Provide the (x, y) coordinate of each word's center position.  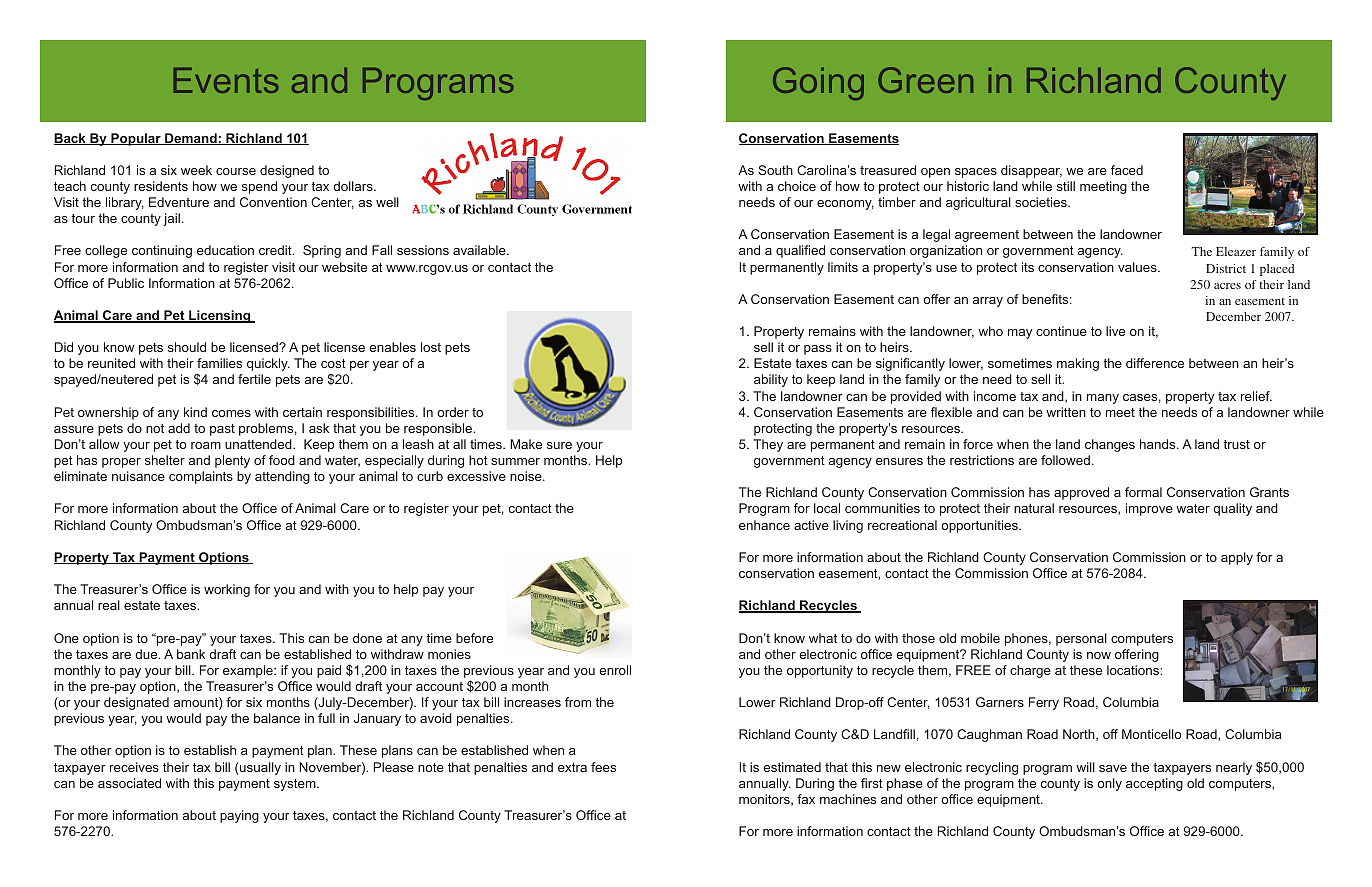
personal (1081, 639)
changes (1110, 445)
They (768, 445)
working (227, 590)
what (823, 638)
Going (818, 83)
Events (226, 80)
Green (925, 80)
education (225, 250)
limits (843, 267)
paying (239, 816)
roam (206, 445)
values (1138, 267)
